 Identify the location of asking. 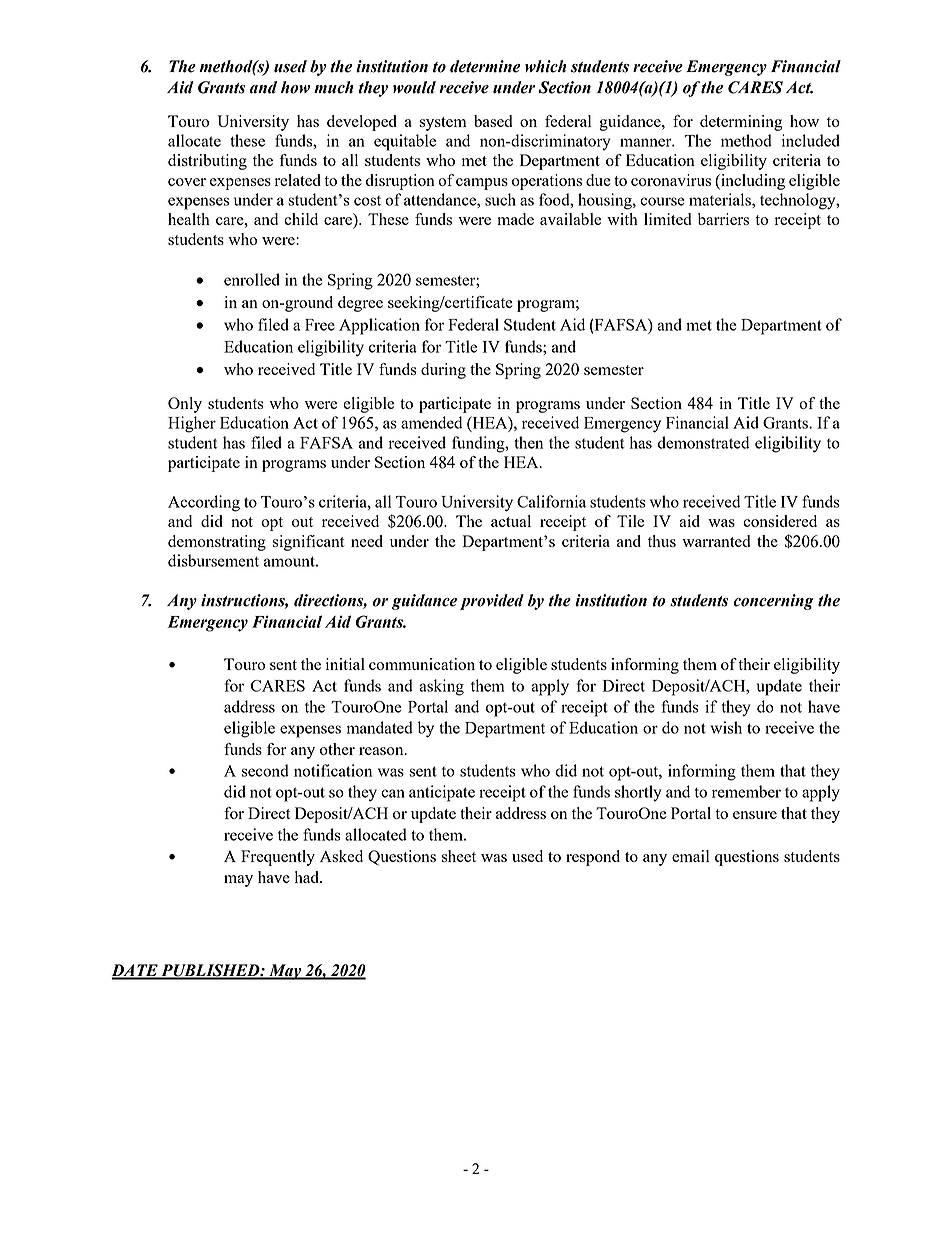
(441, 687).
